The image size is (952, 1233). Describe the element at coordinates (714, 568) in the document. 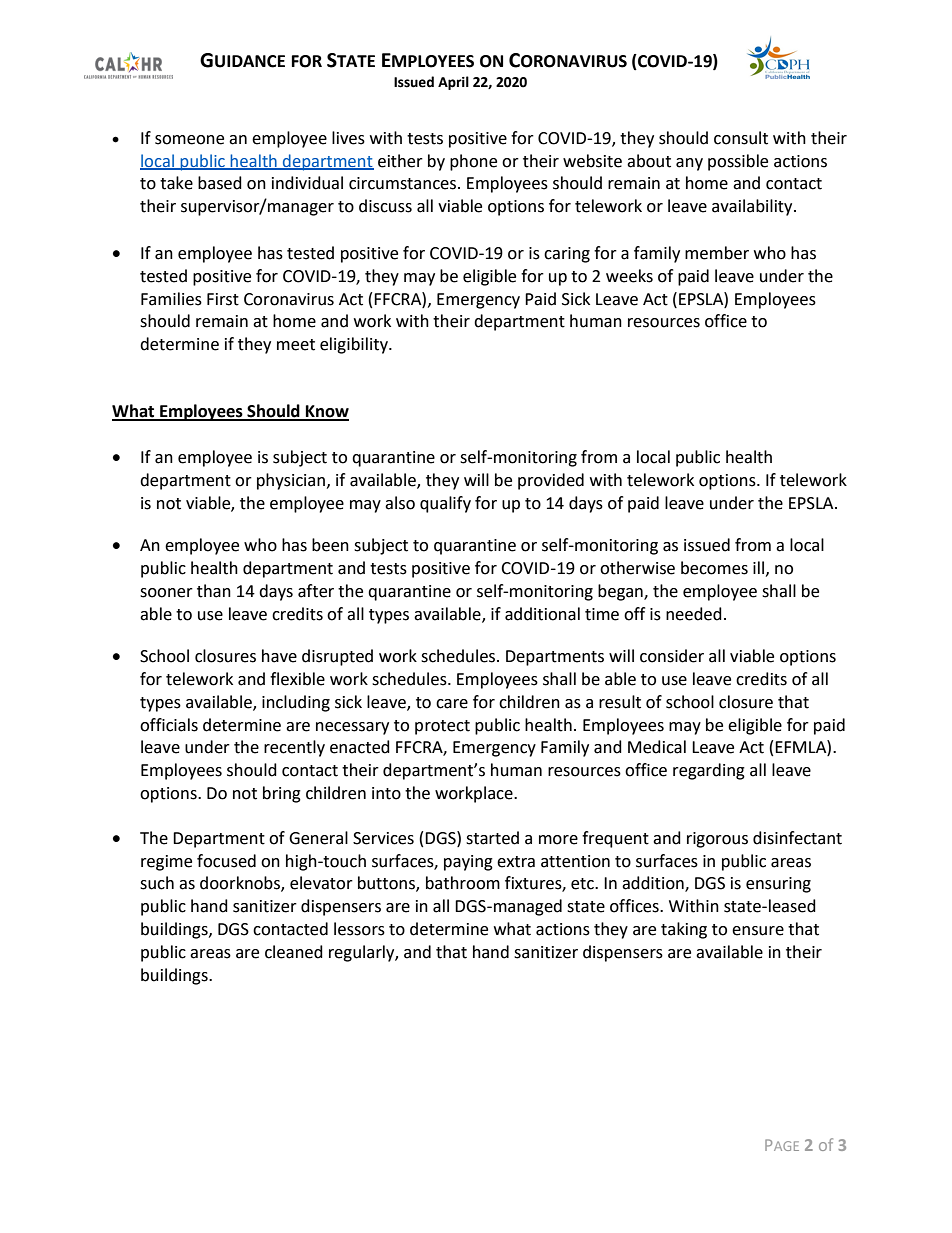

I see `becomes` at that location.
